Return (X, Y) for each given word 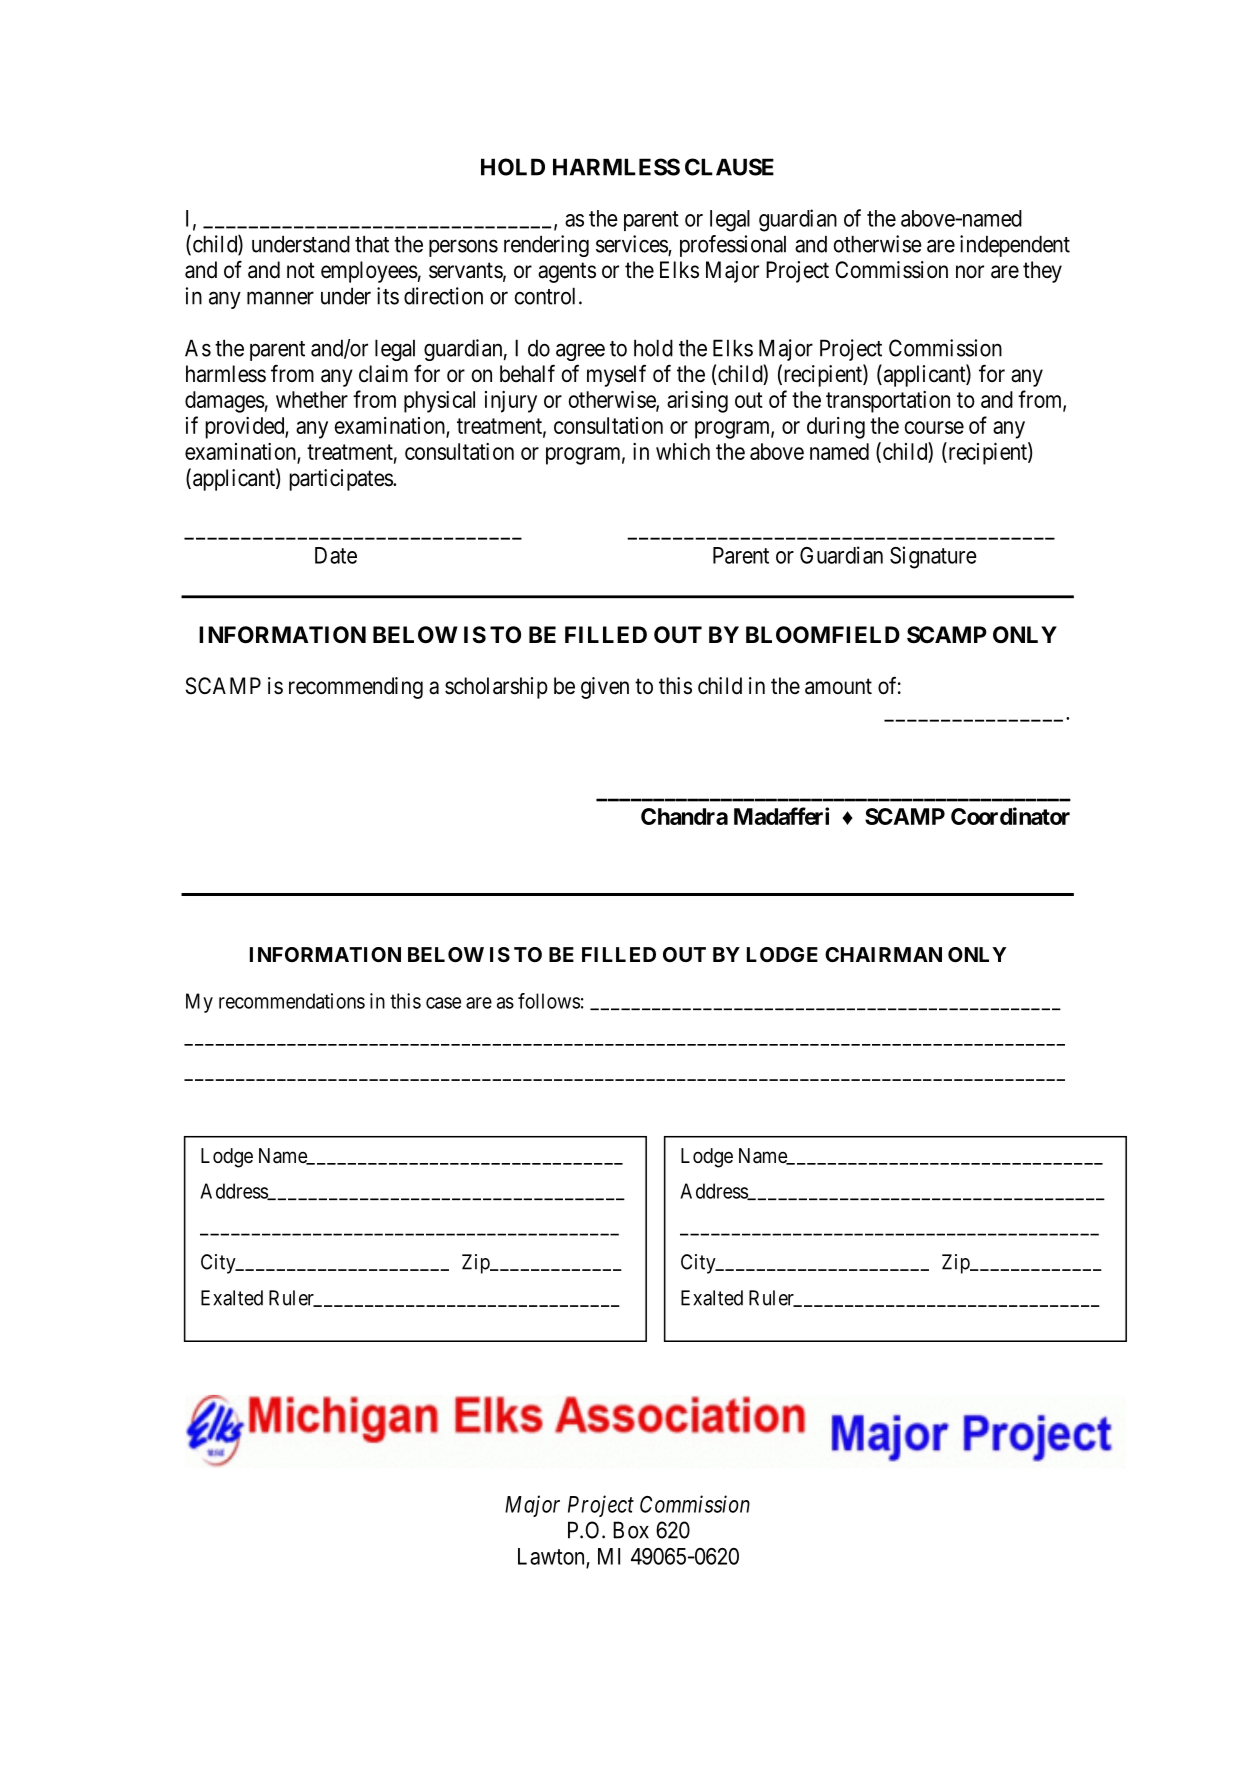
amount (838, 686)
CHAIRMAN (883, 954)
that (372, 244)
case (443, 1003)
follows (549, 1001)
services (632, 245)
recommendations (292, 1001)
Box (631, 1530)
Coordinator (1010, 816)
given (605, 688)
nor (970, 272)
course (934, 427)
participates (341, 480)
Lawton (552, 1557)
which (683, 451)
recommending (356, 688)
